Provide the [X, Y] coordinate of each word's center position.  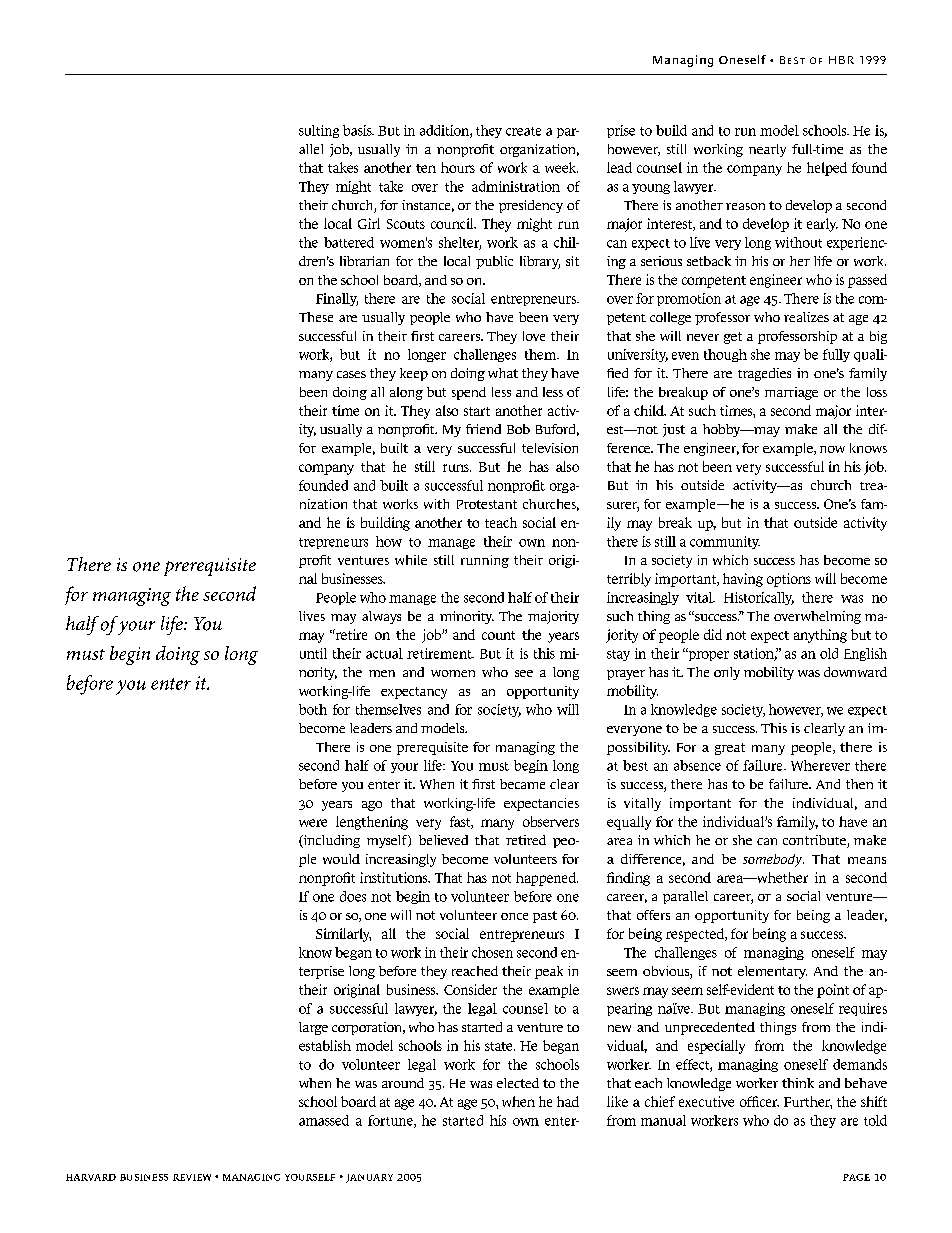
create [523, 131]
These [316, 317]
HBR [841, 60]
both [313, 709]
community [725, 542]
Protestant [487, 504]
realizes [806, 317]
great [730, 749]
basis [358, 130]
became [522, 784]
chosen [492, 952]
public [494, 262]
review [192, 1177]
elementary [772, 972]
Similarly [343, 935]
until [313, 653]
